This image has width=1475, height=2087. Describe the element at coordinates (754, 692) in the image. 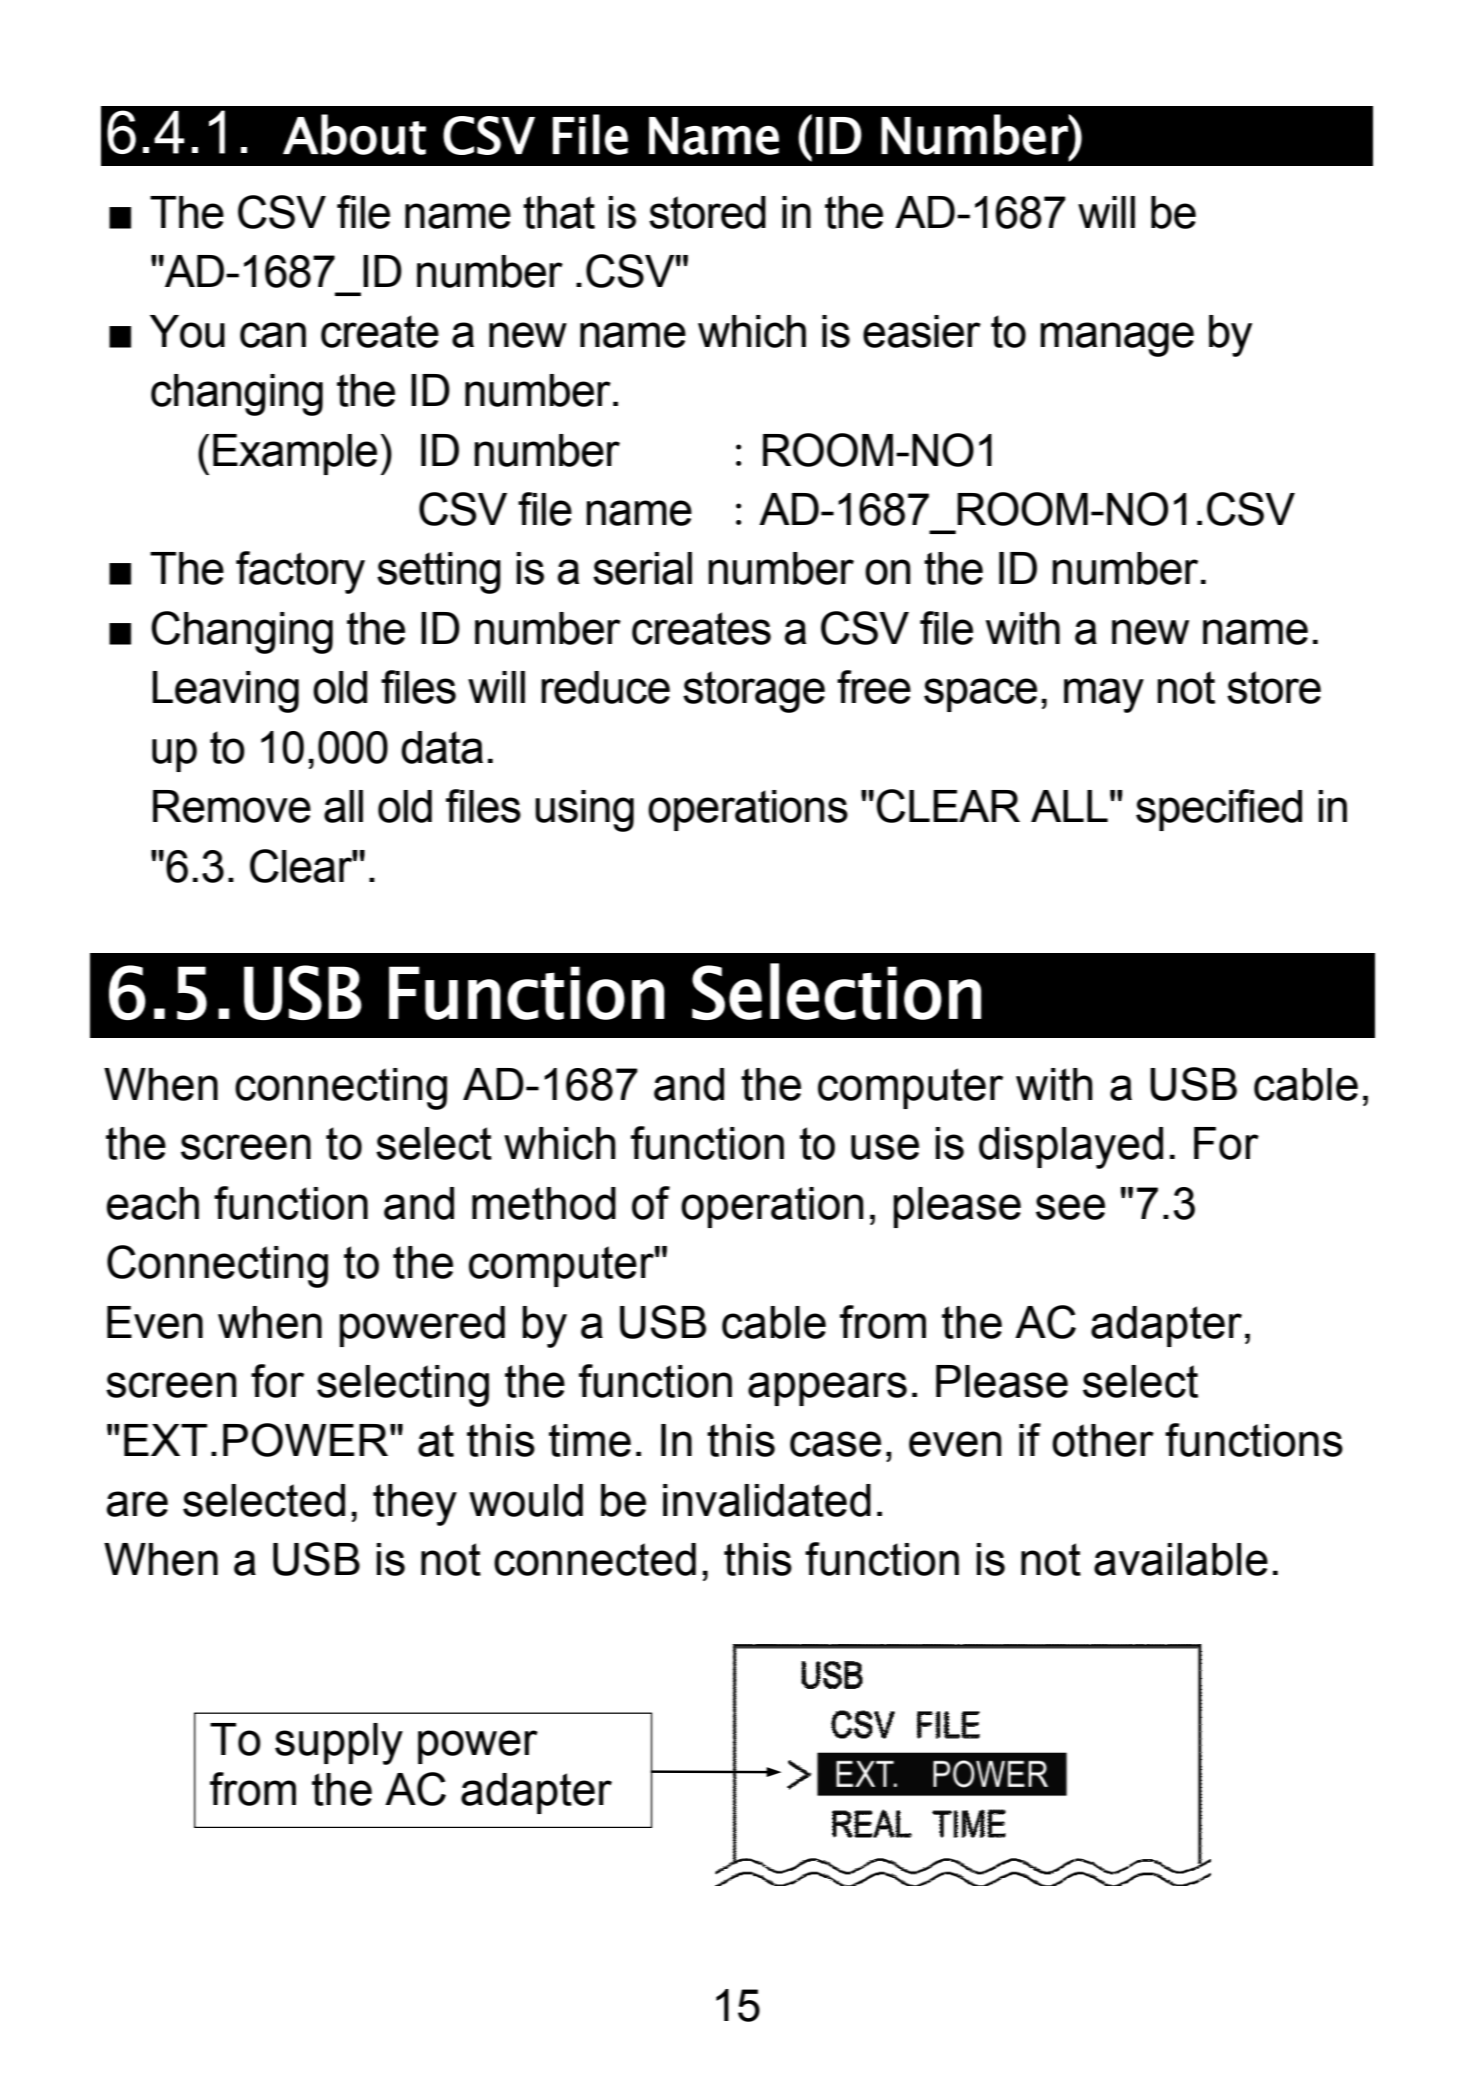

I see `storage` at that location.
